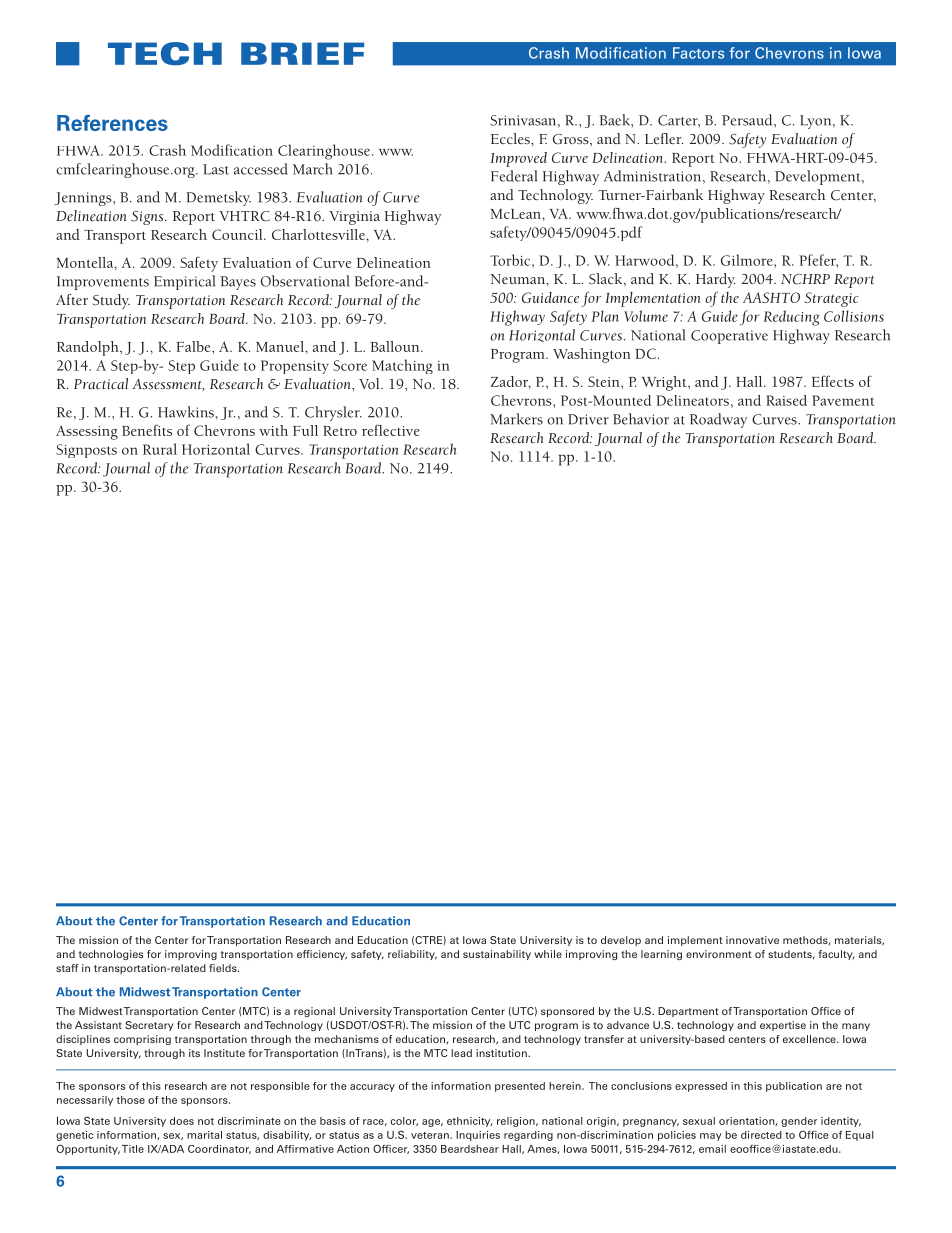  What do you see at coordinates (469, 1122) in the screenshot?
I see `ethnicity` at bounding box center [469, 1122].
